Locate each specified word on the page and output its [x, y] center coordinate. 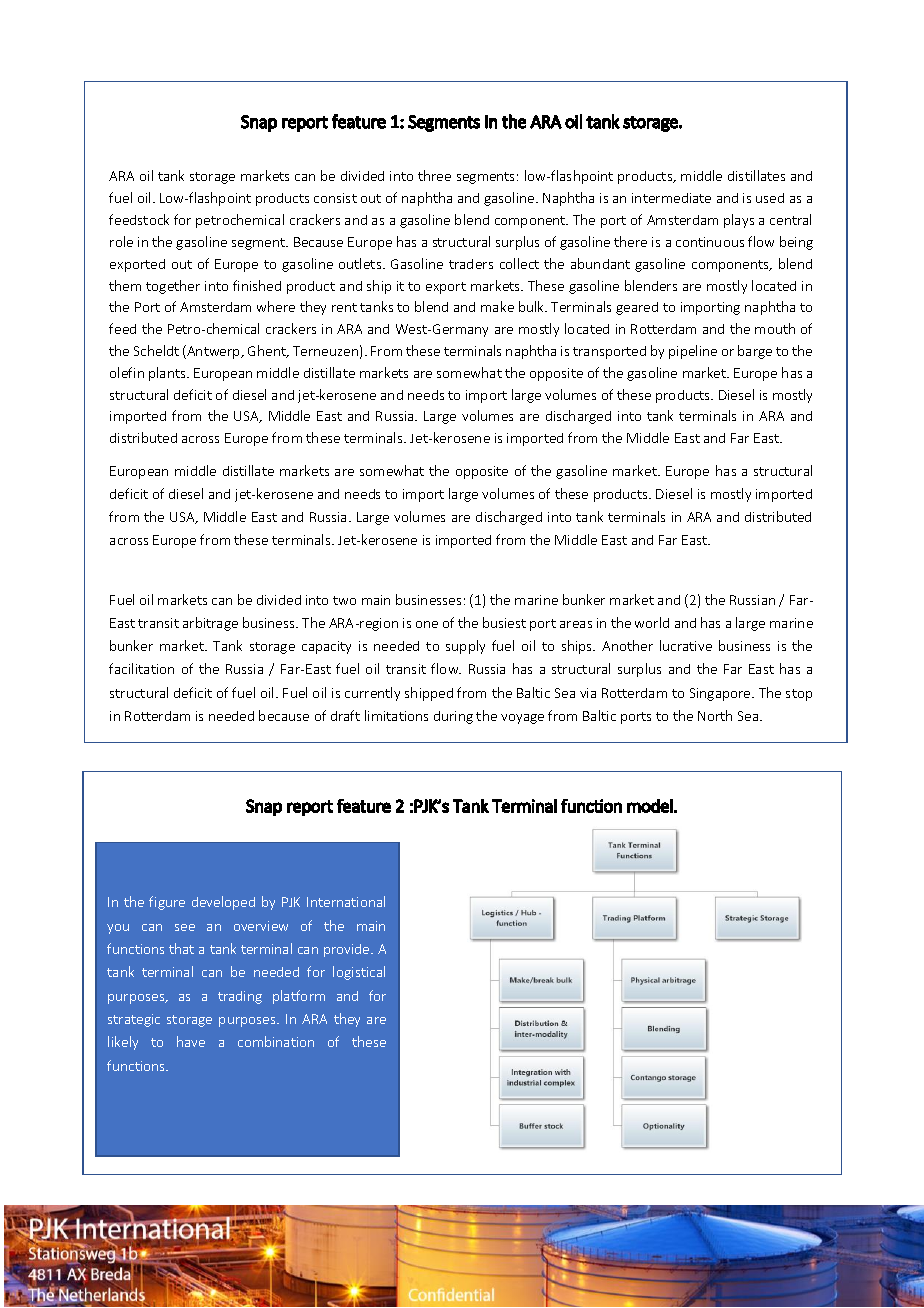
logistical [359, 973]
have [191, 1041]
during [453, 717]
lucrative [686, 645]
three [434, 175]
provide [348, 950]
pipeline [693, 352]
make [497, 306]
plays [739, 221]
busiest [504, 622]
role [121, 241]
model [650, 806]
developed [223, 903]
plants [168, 374]
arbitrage [210, 624]
